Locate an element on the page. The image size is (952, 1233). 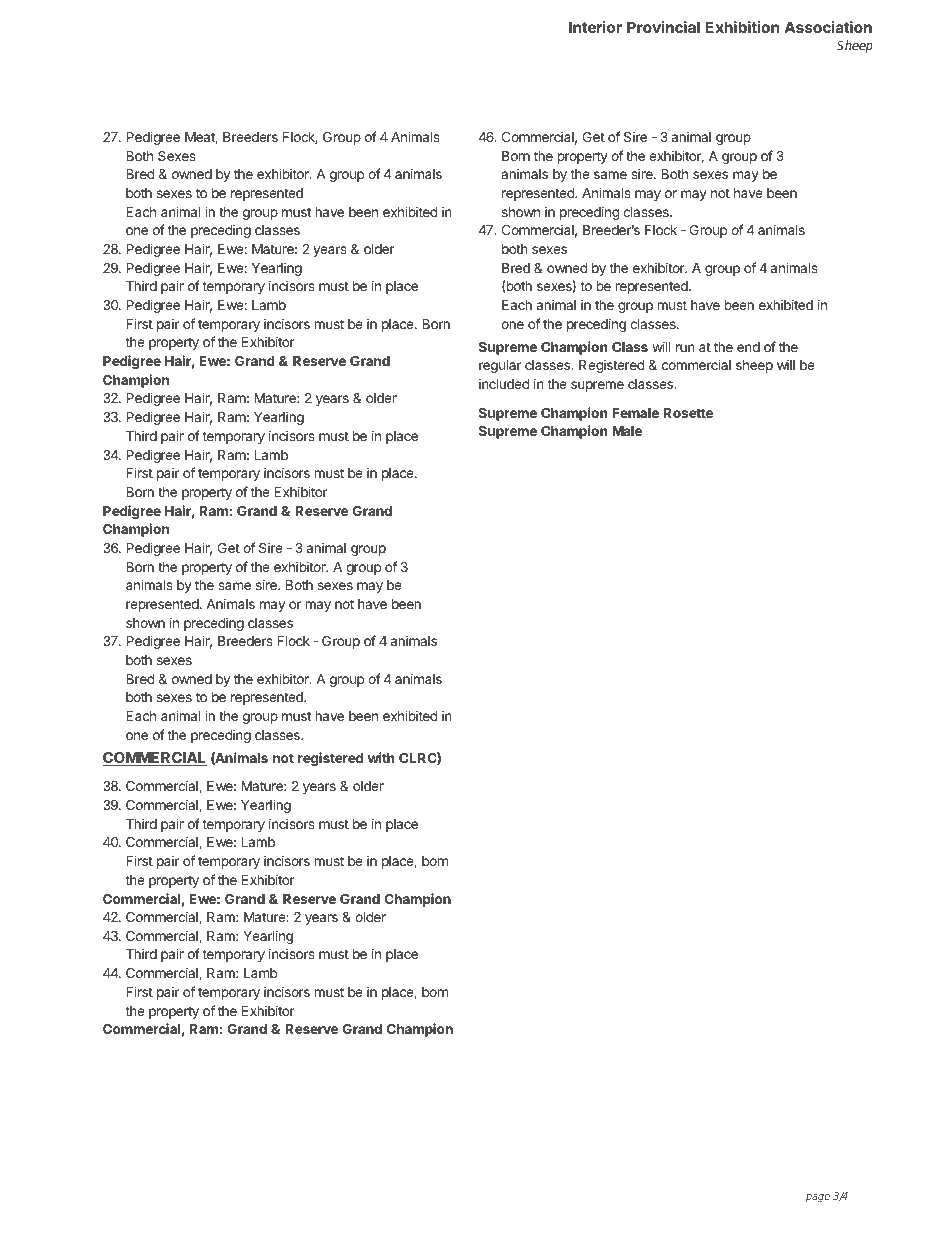
Exhibition is located at coordinates (742, 27).
